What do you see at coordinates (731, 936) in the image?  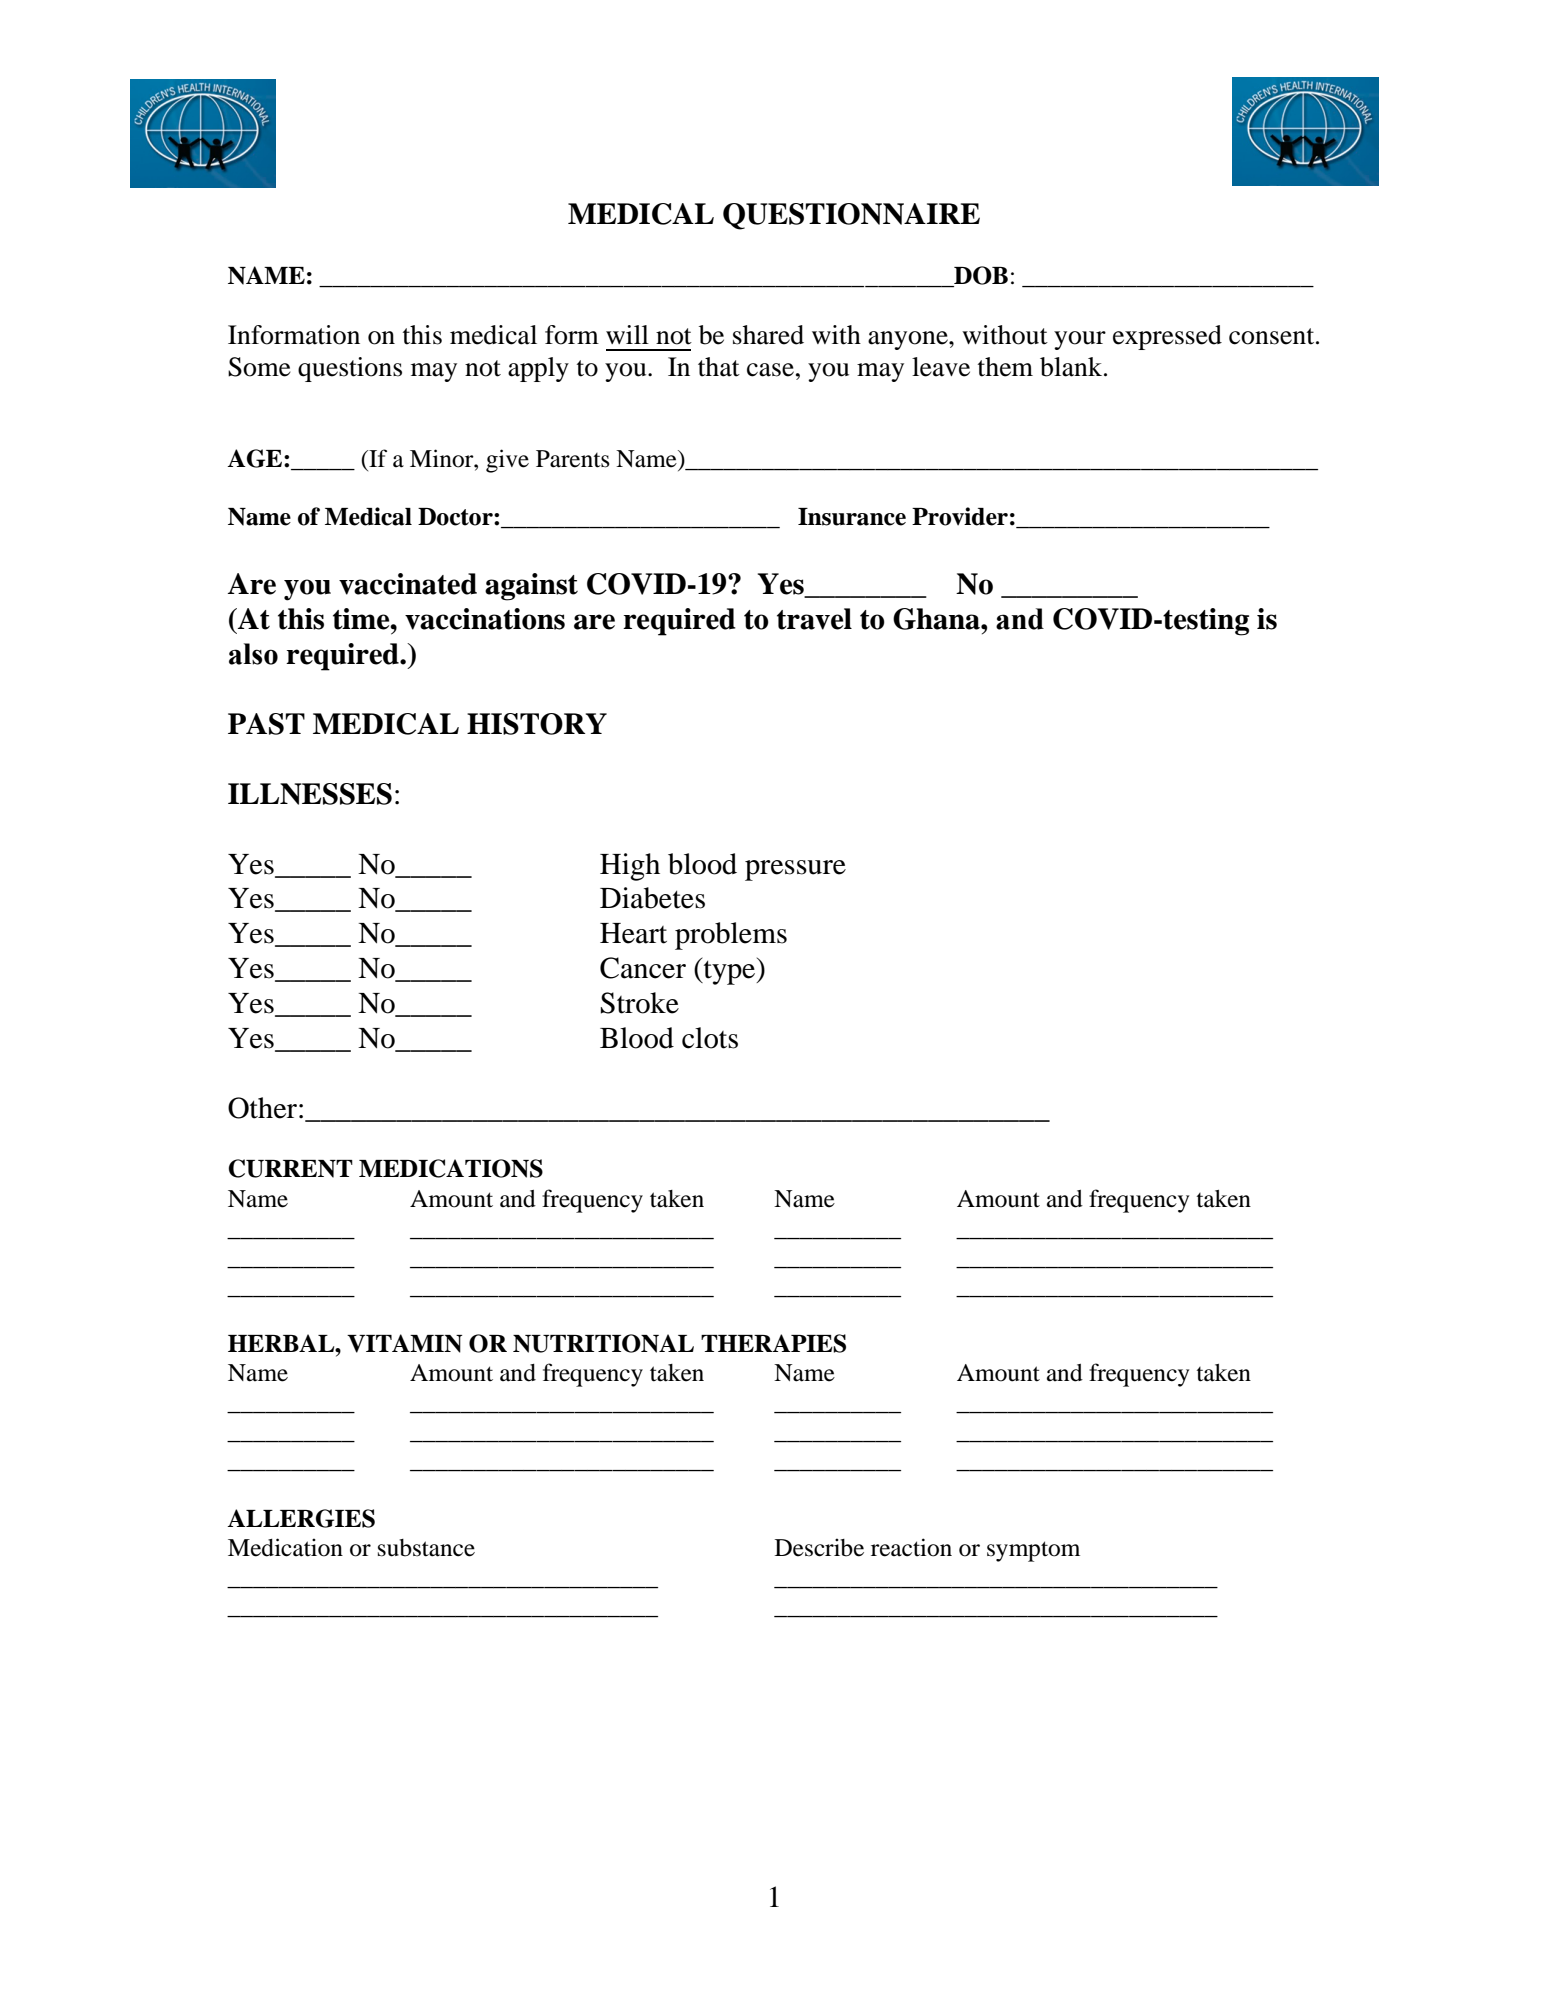 I see `problems` at bounding box center [731, 936].
